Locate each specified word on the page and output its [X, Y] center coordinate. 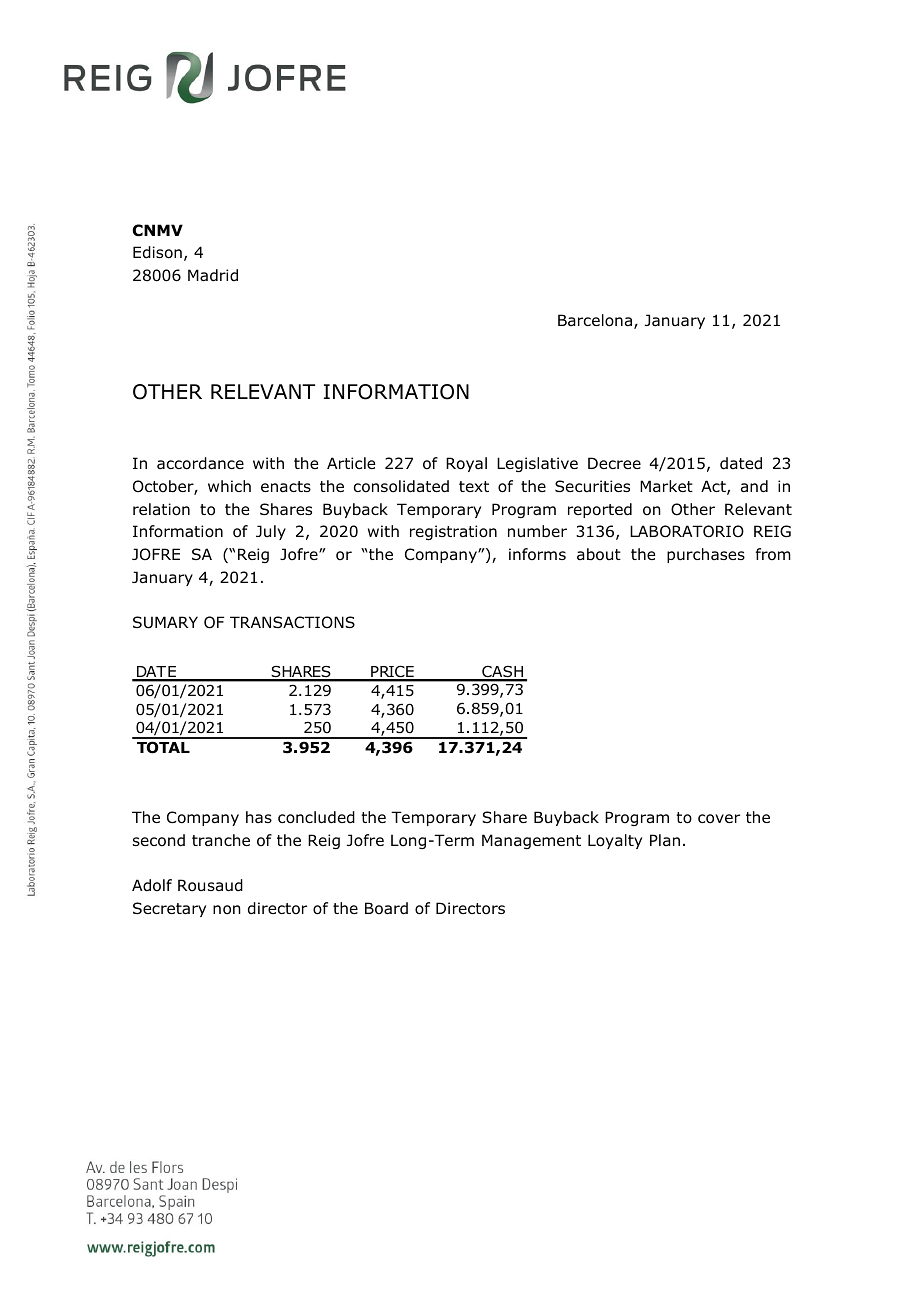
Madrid [213, 275]
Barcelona [595, 320]
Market [666, 486]
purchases [706, 555]
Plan [665, 840]
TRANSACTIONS [292, 622]
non [227, 910]
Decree [614, 463]
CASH [503, 673]
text [474, 486]
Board [386, 908]
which [229, 486]
